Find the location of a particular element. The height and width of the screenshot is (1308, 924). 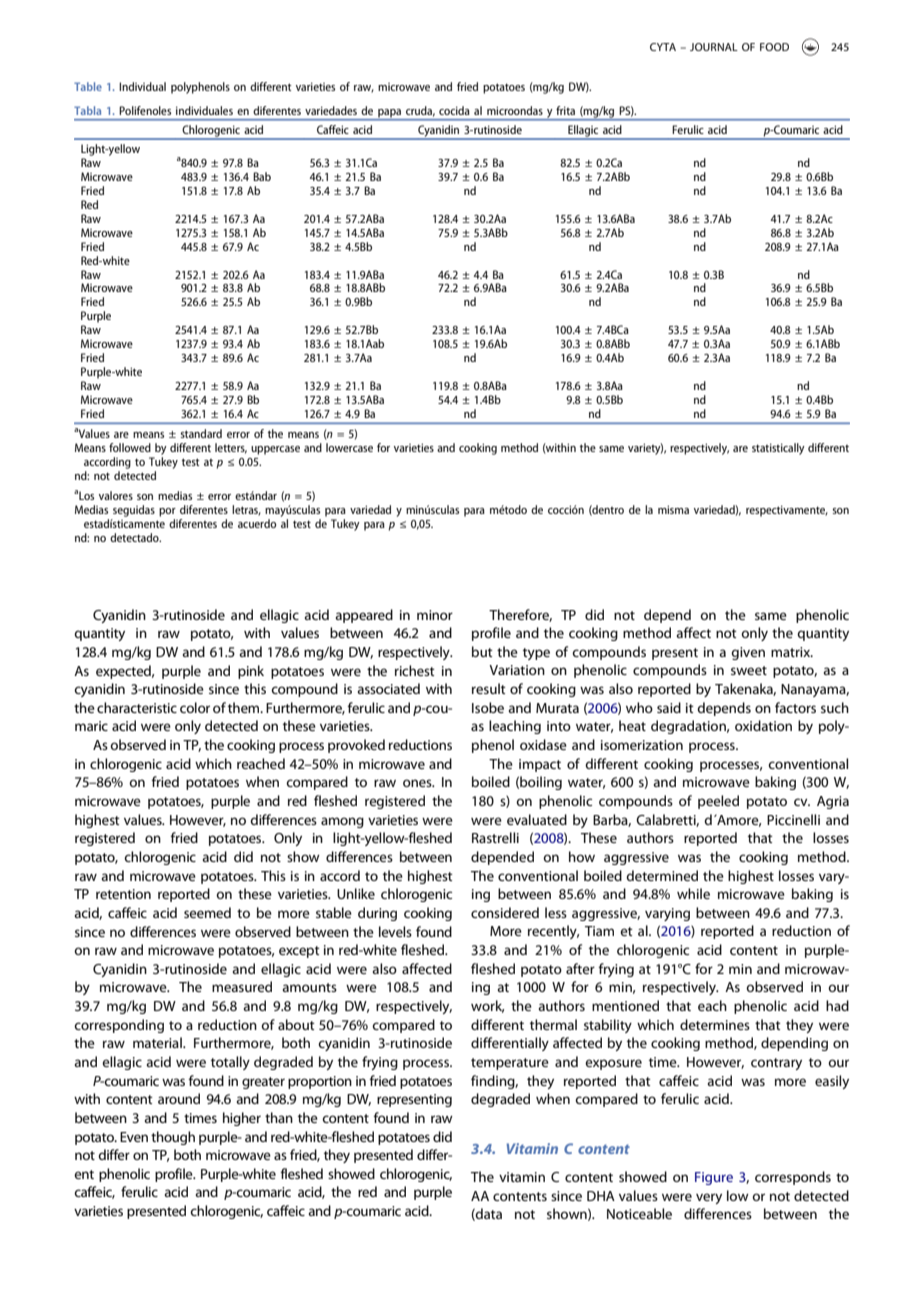

JOURNAL is located at coordinates (714, 47).
